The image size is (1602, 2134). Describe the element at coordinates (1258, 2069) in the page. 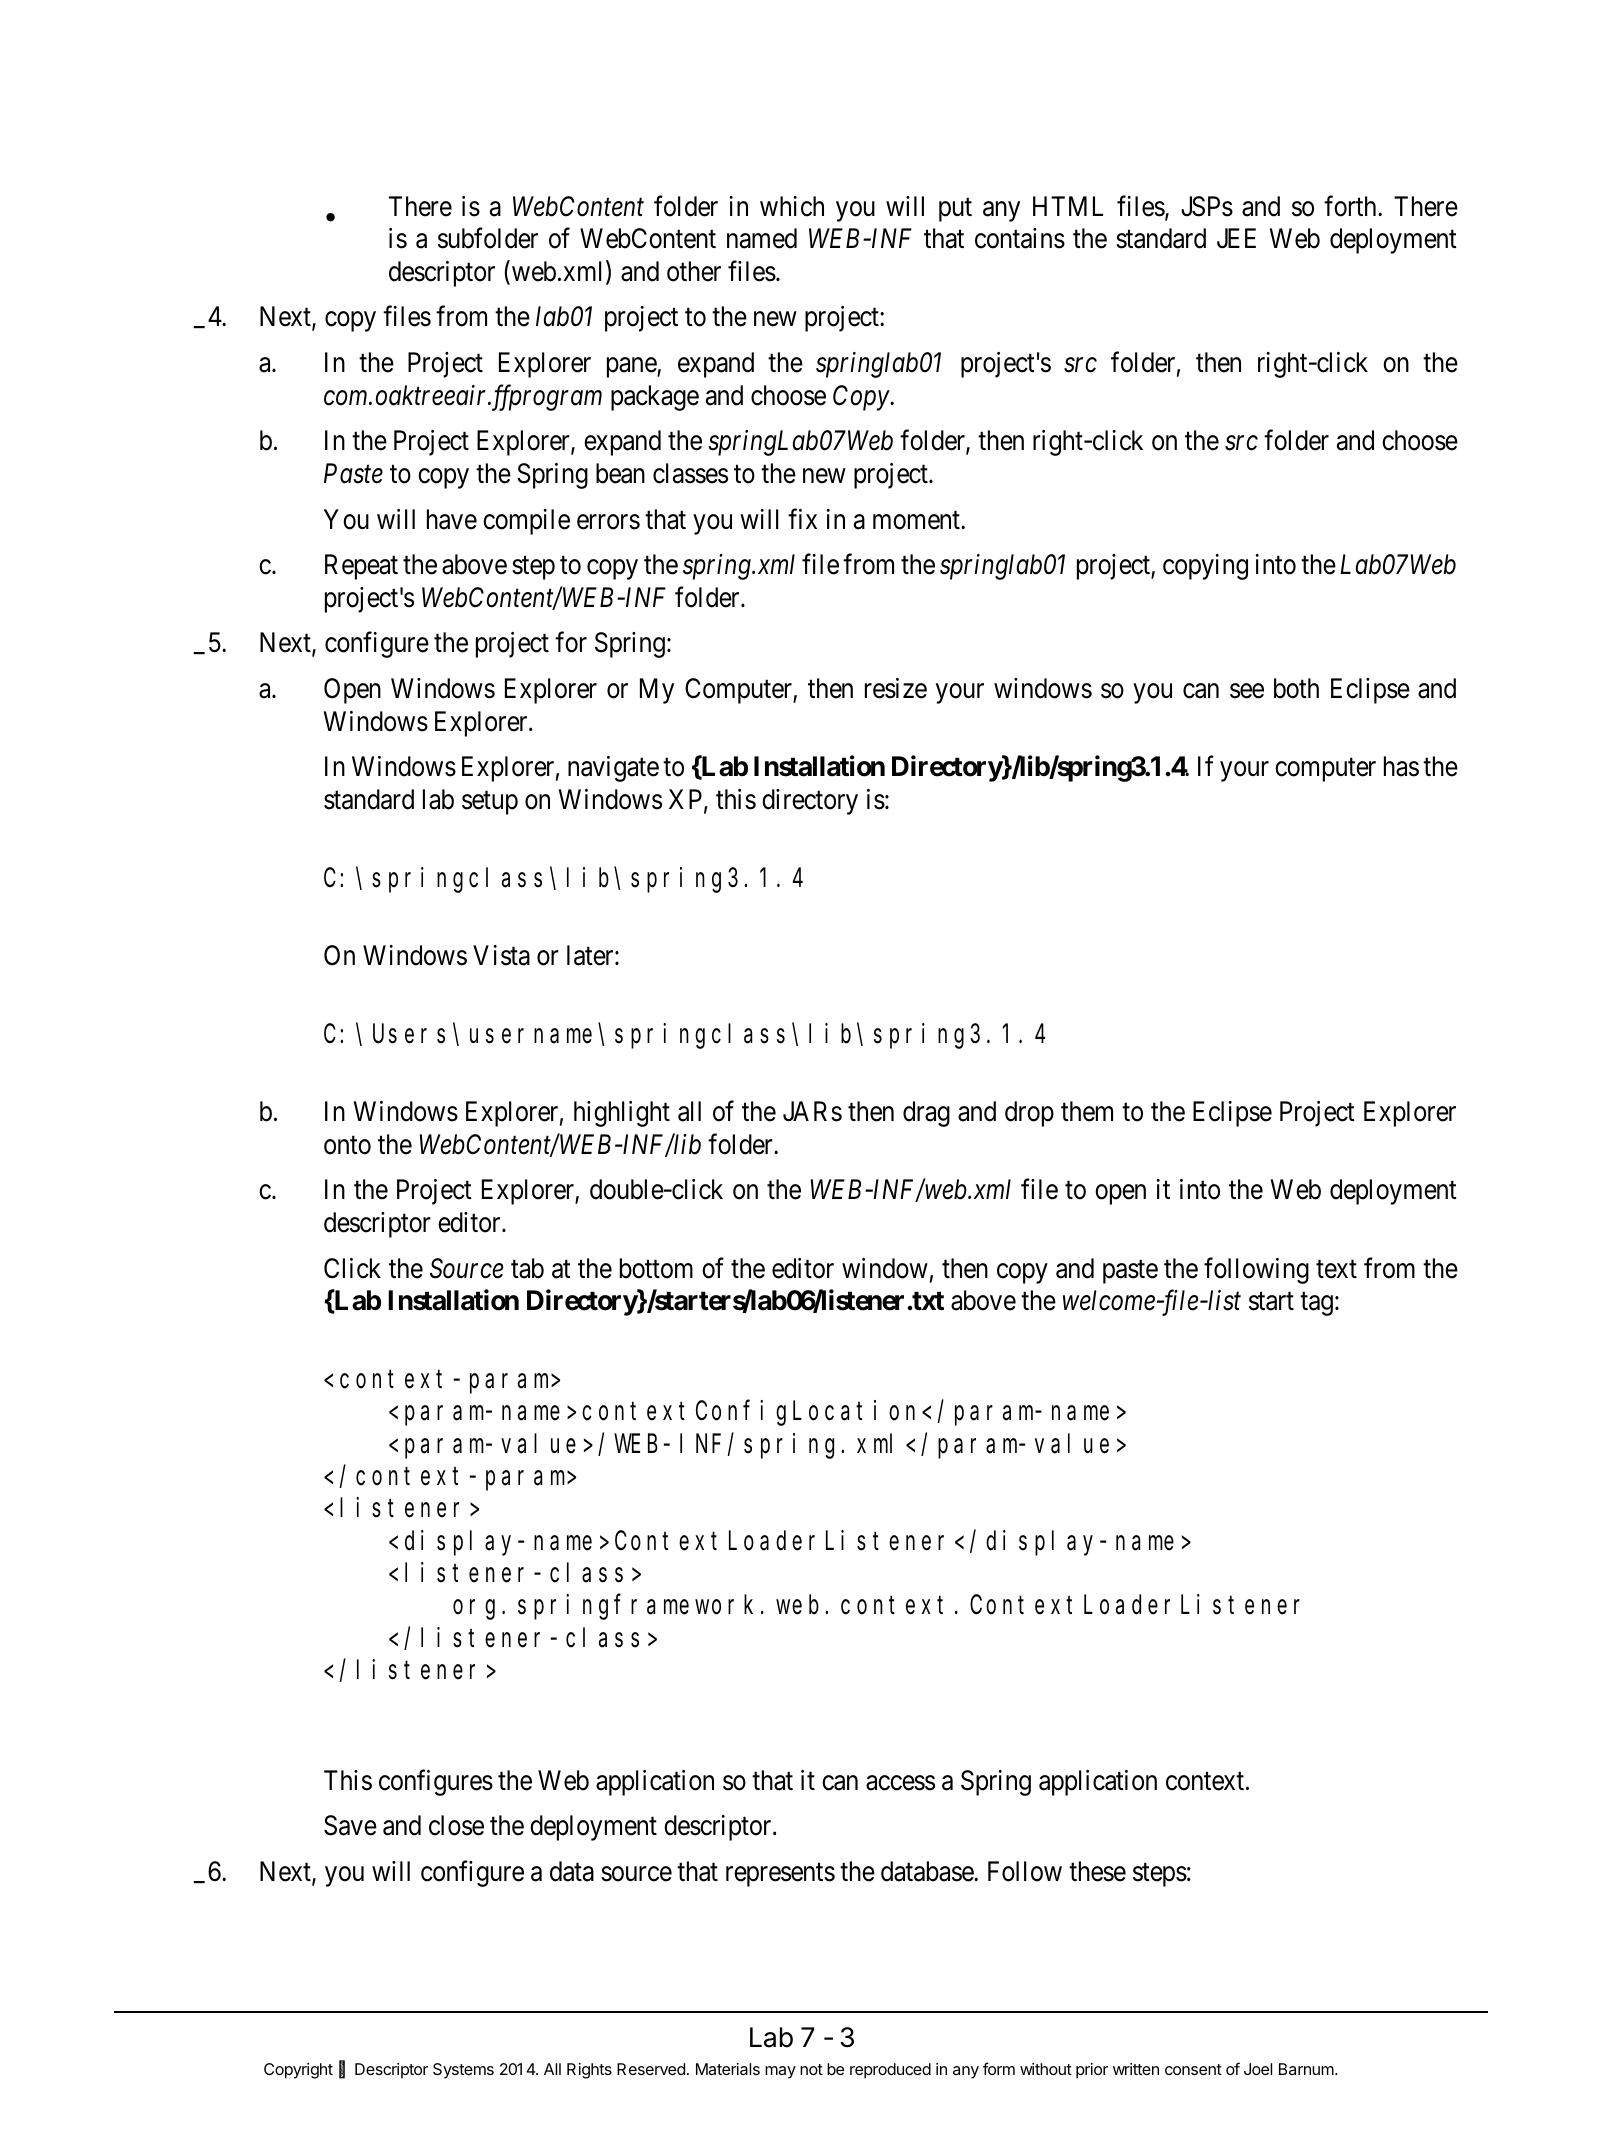

I see `Joel` at that location.
